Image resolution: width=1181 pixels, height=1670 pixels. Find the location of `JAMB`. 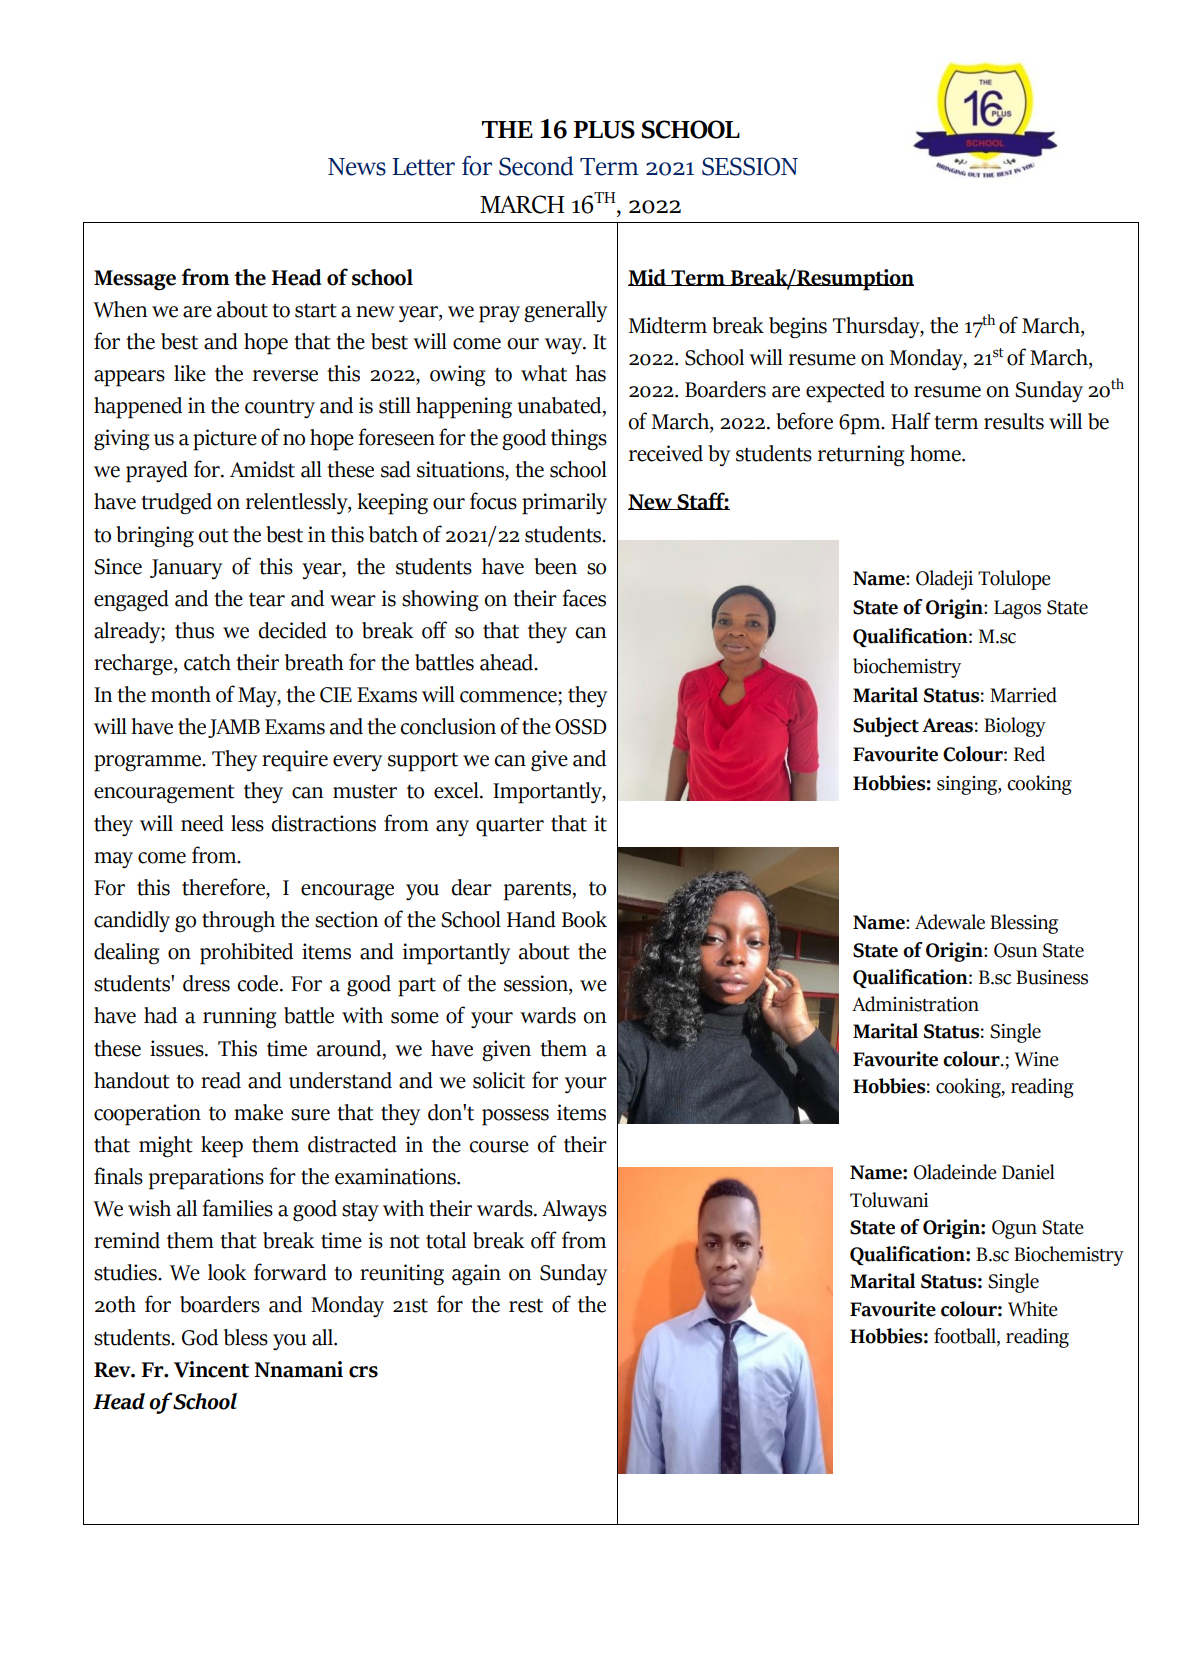

JAMB is located at coordinates (234, 728).
